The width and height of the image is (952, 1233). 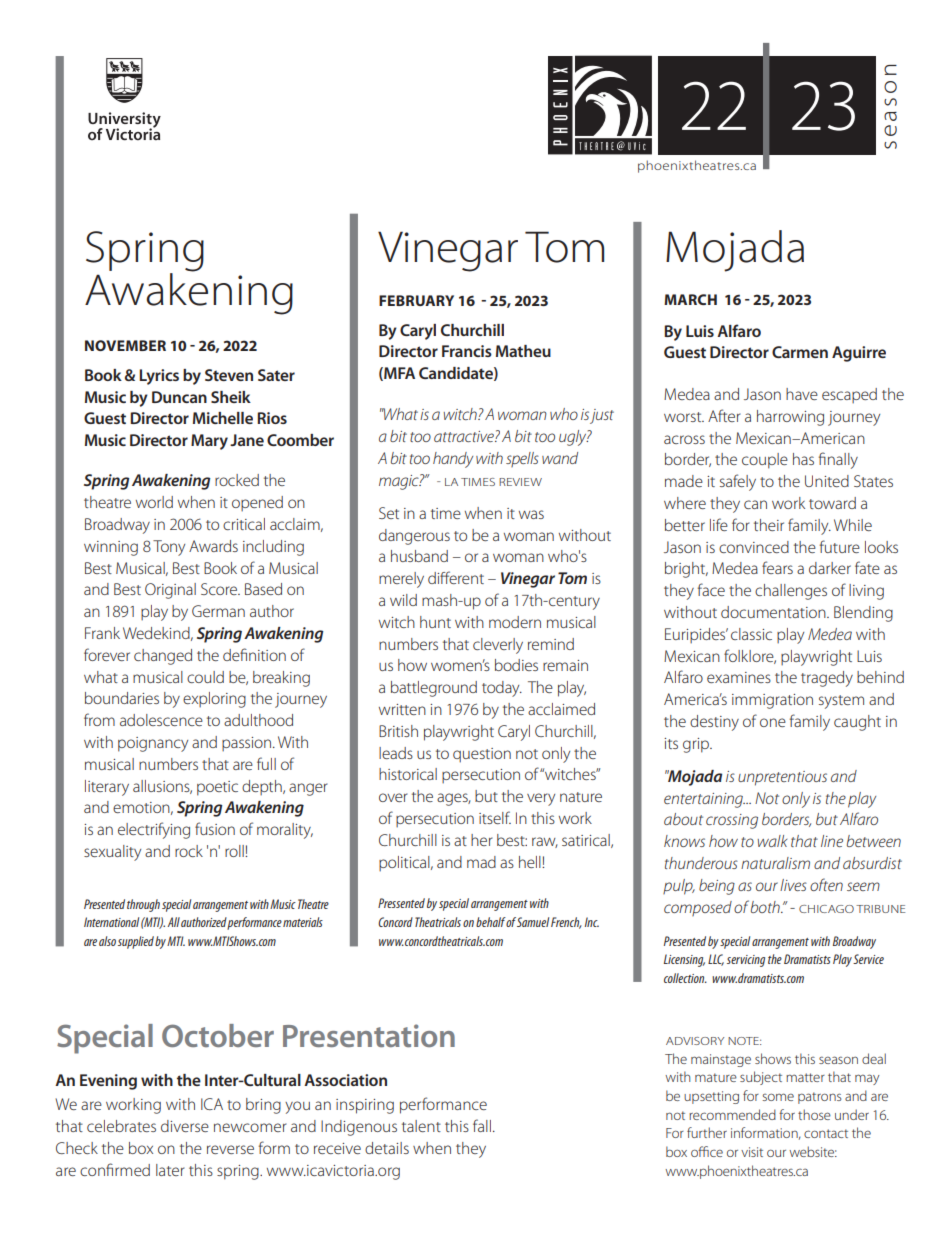 I want to click on sexuality, so click(x=112, y=853).
